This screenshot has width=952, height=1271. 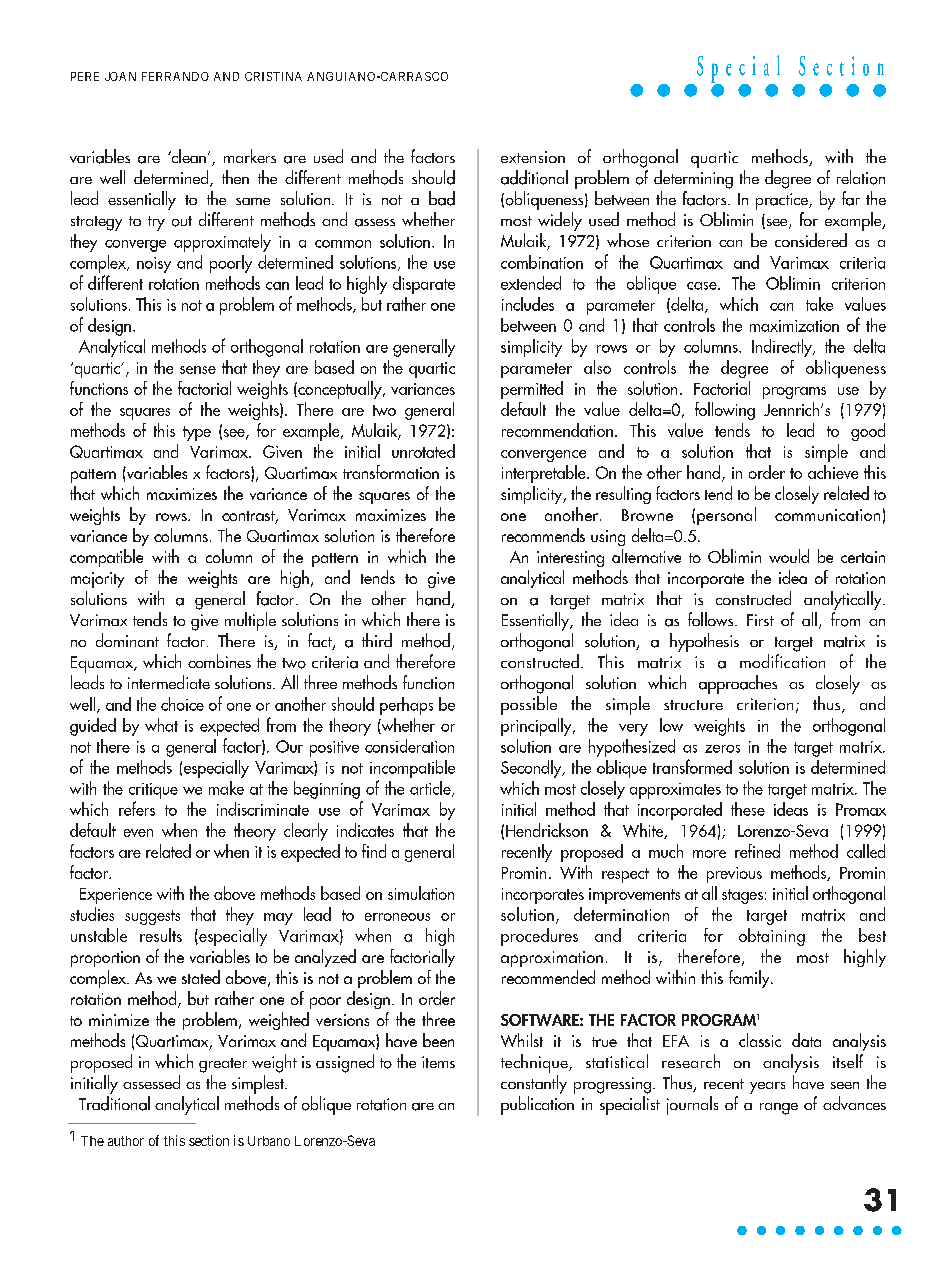 I want to click on First, so click(x=760, y=620).
